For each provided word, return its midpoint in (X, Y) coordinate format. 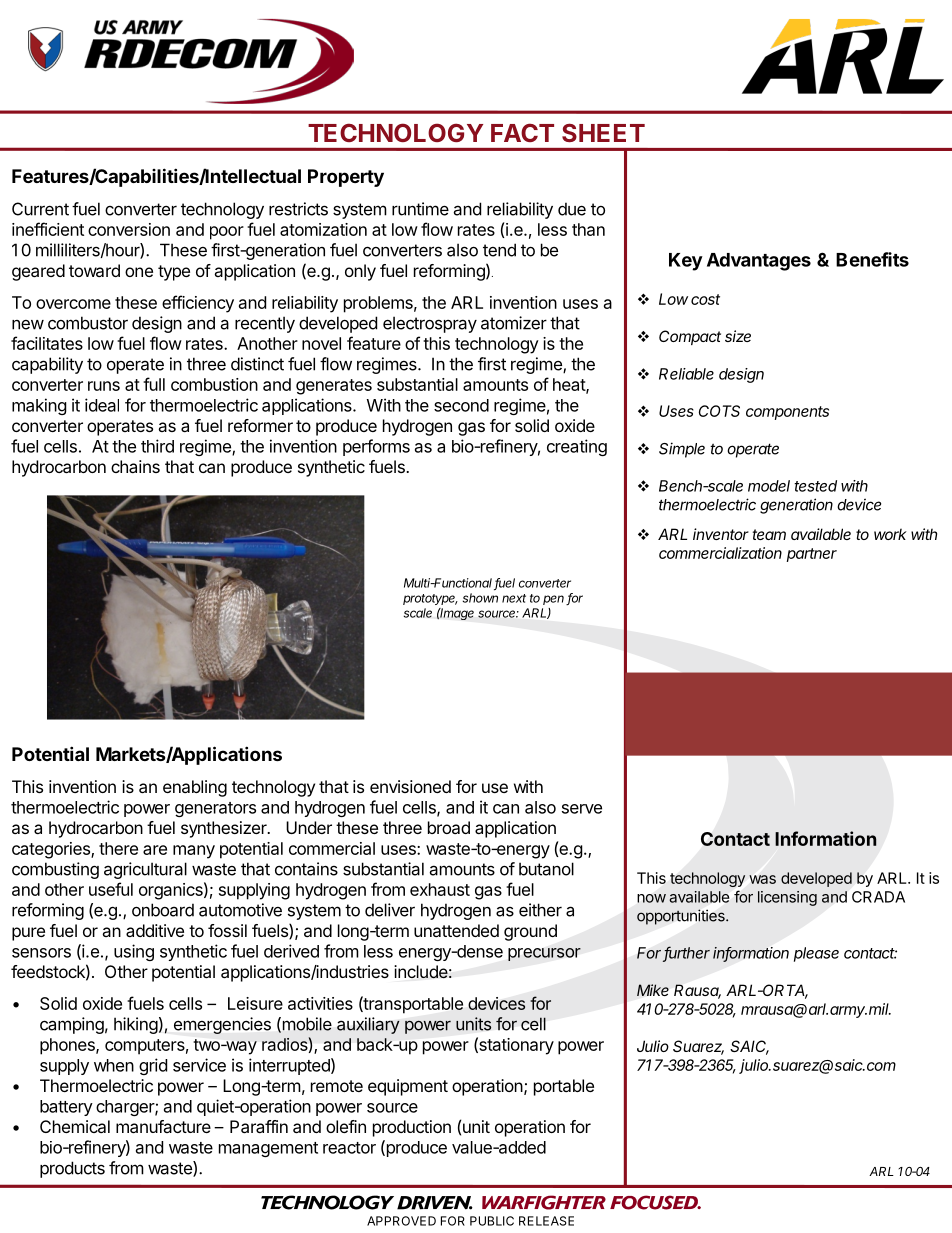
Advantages (759, 262)
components (787, 413)
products (72, 1169)
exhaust (440, 889)
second (461, 405)
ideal (102, 405)
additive (155, 930)
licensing (787, 898)
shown (480, 598)
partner (812, 555)
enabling (195, 788)
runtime (420, 209)
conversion (129, 229)
